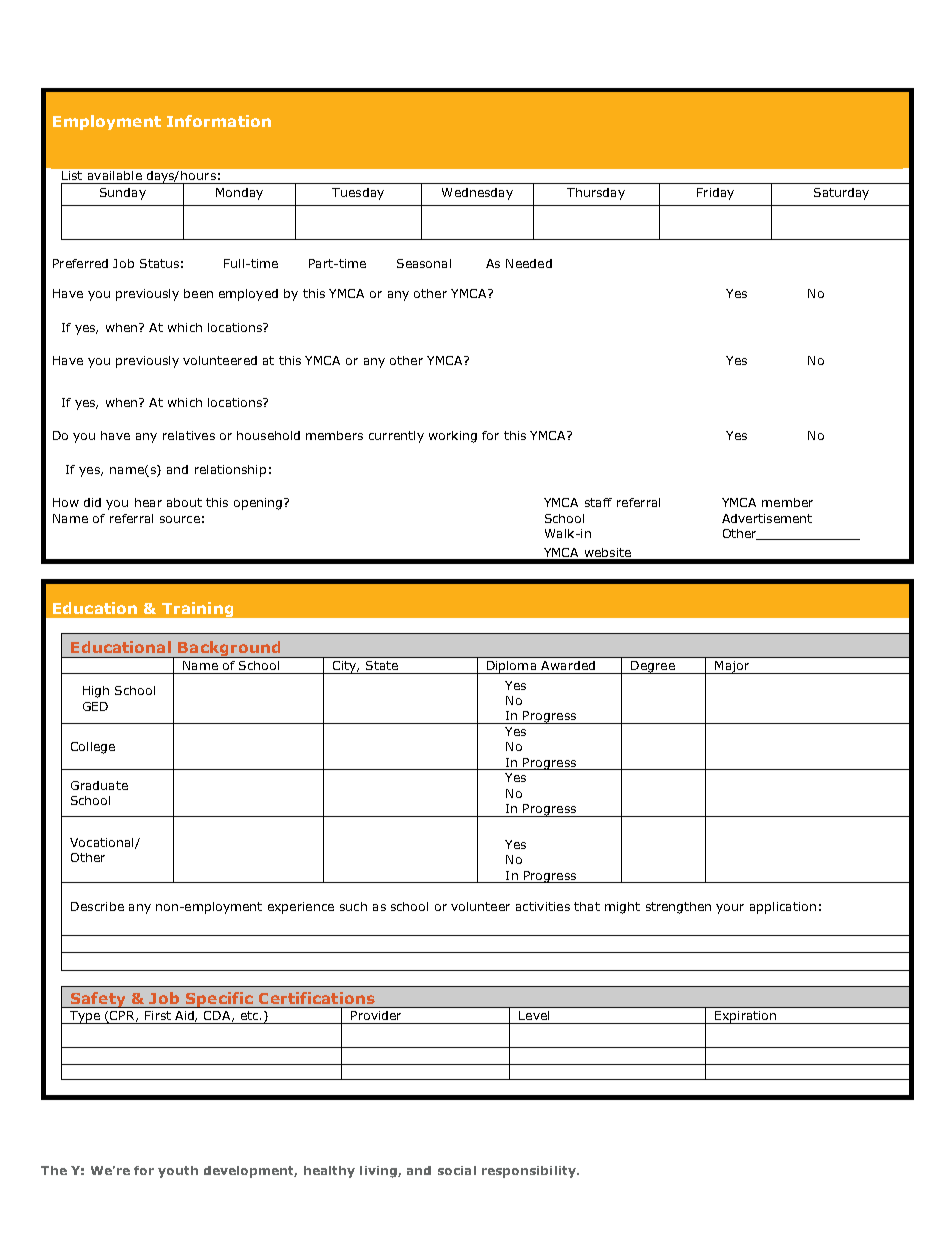  I want to click on Sunday, so click(123, 194).
